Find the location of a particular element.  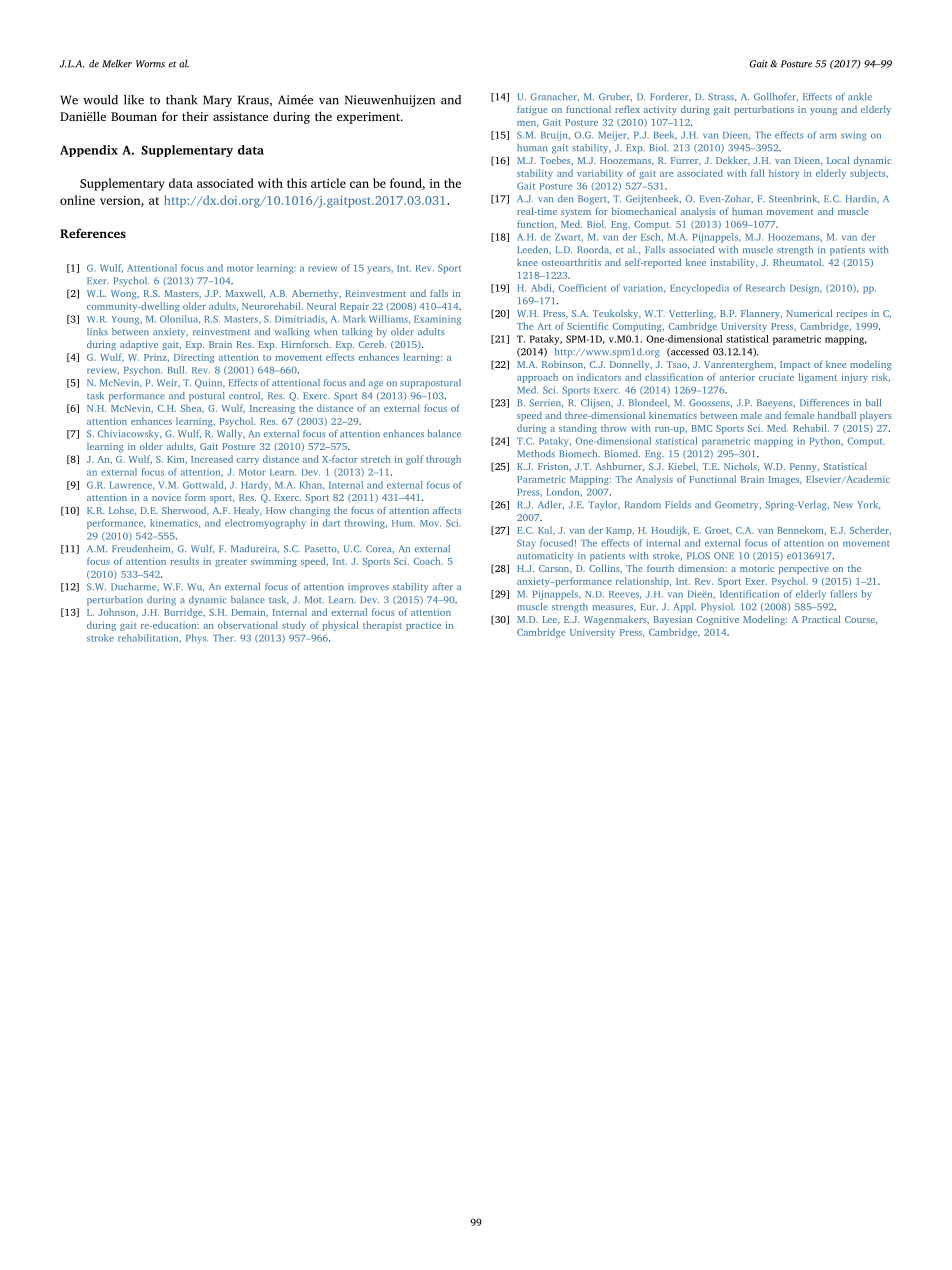

history is located at coordinates (784, 174).
